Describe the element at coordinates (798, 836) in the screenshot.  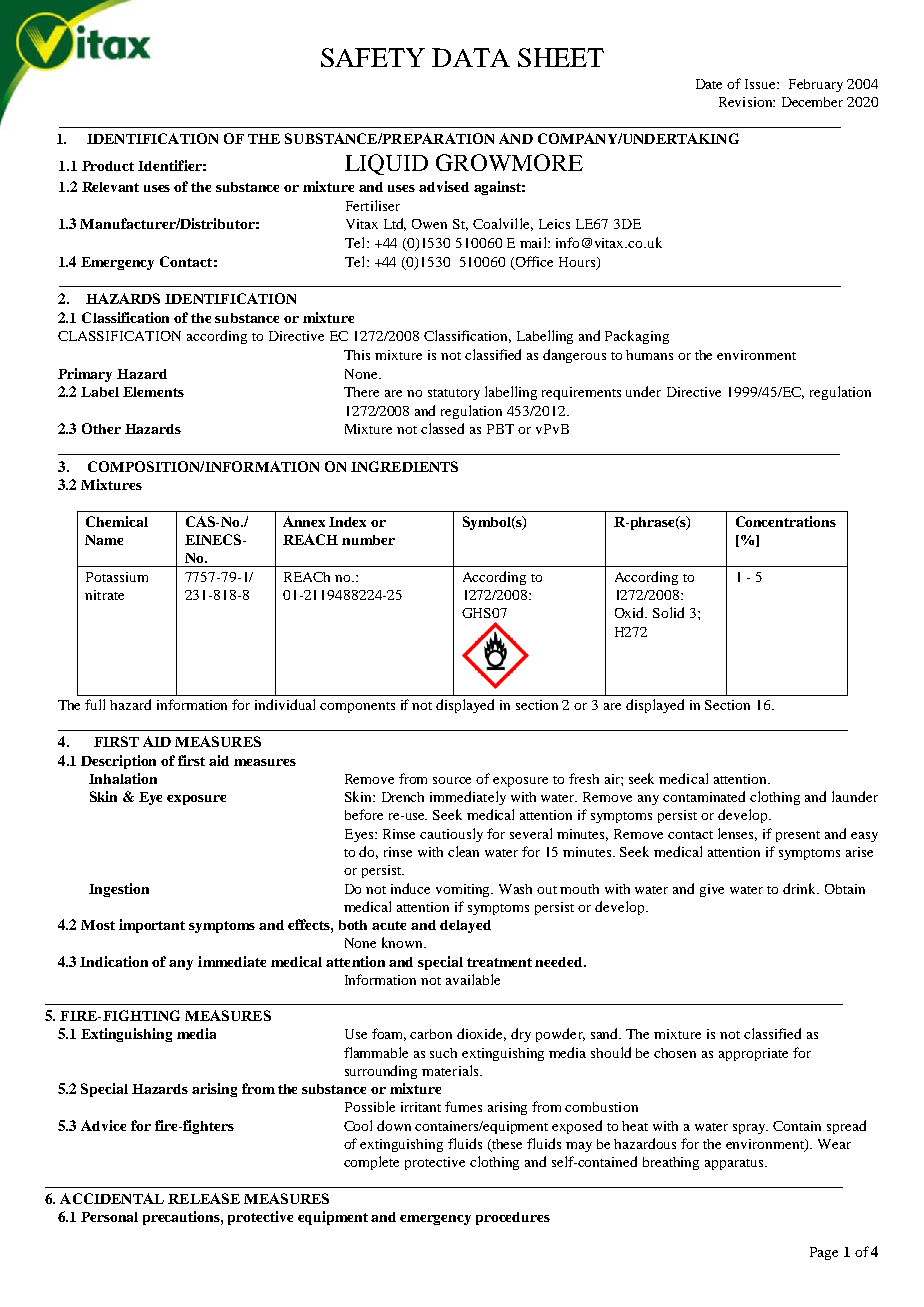
I see `present` at that location.
